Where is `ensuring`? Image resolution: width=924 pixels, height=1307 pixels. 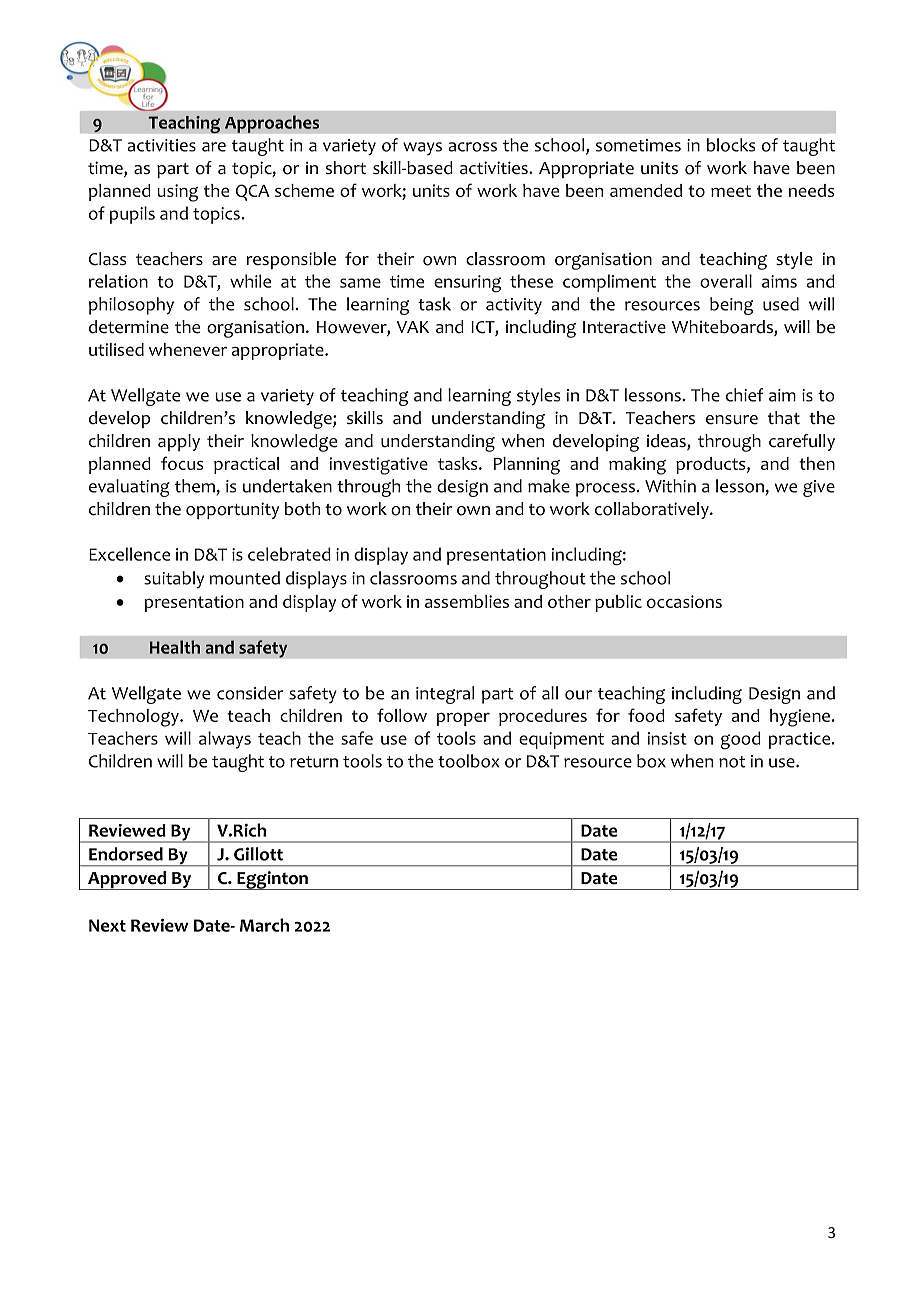
ensuring is located at coordinates (467, 283).
